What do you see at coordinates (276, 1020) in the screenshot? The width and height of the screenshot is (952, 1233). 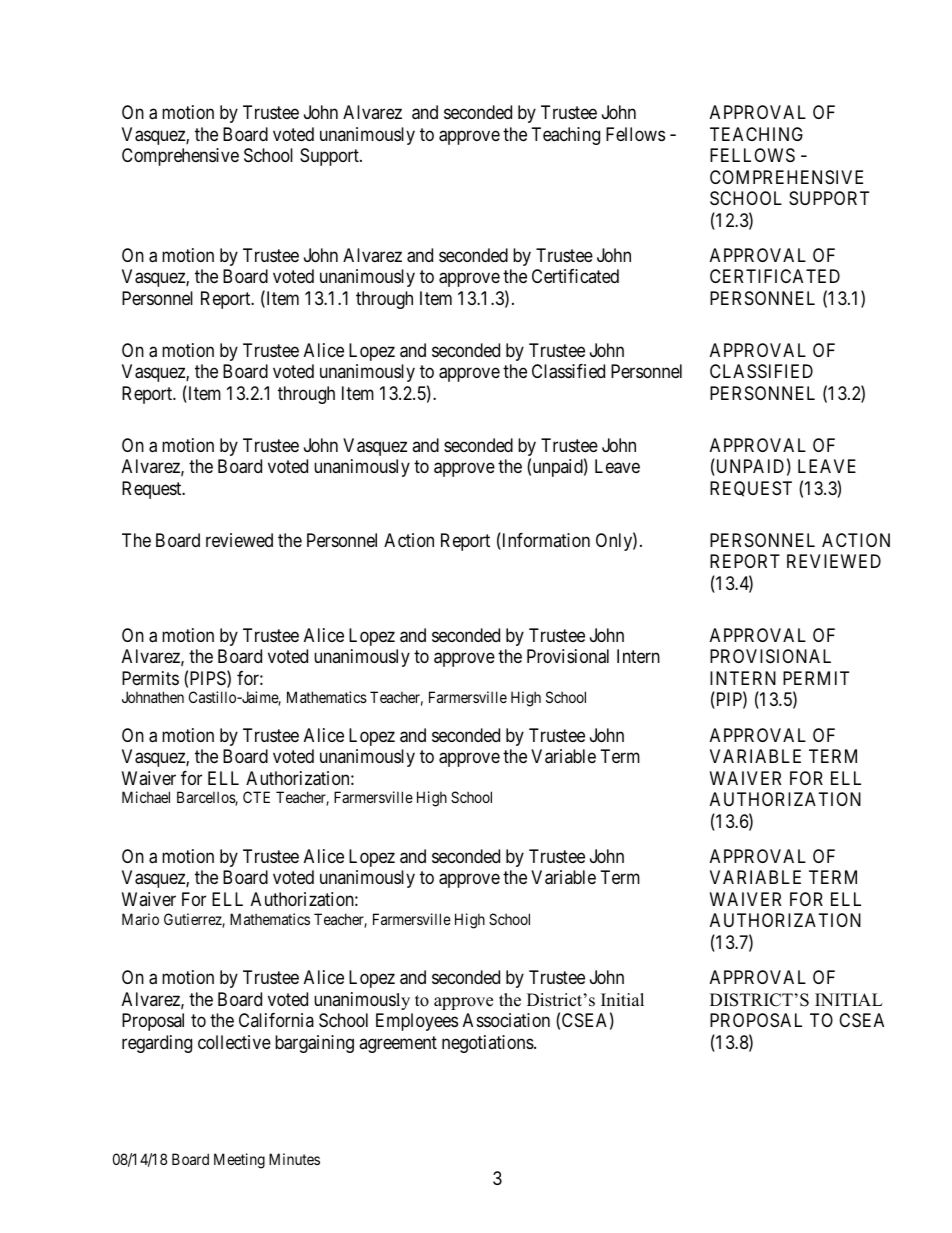 I see `California` at bounding box center [276, 1020].
